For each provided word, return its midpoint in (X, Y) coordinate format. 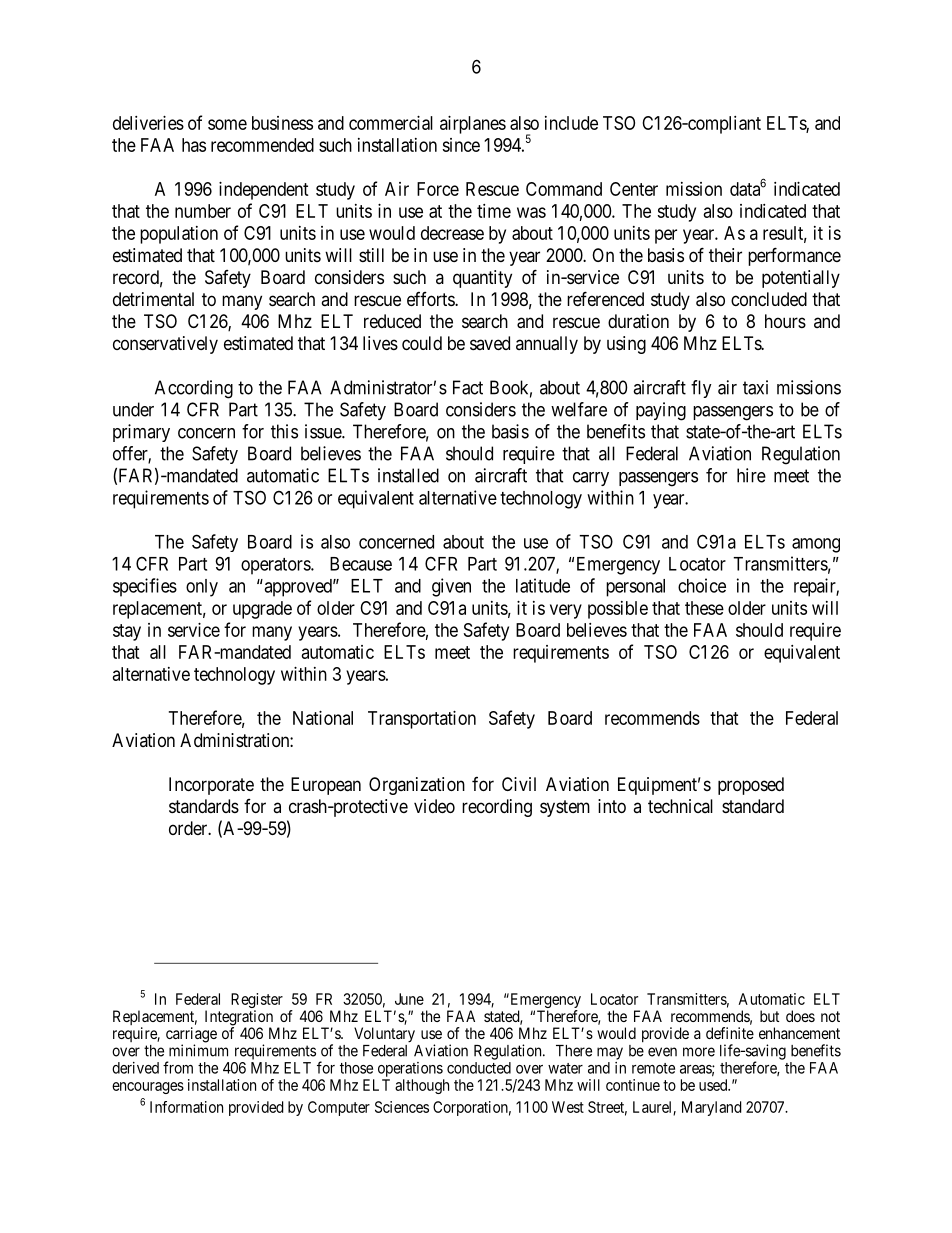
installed (408, 475)
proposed (751, 786)
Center (634, 189)
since (461, 145)
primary (141, 433)
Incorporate (211, 786)
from (178, 1067)
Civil (519, 784)
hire (751, 475)
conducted (479, 1068)
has (194, 145)
